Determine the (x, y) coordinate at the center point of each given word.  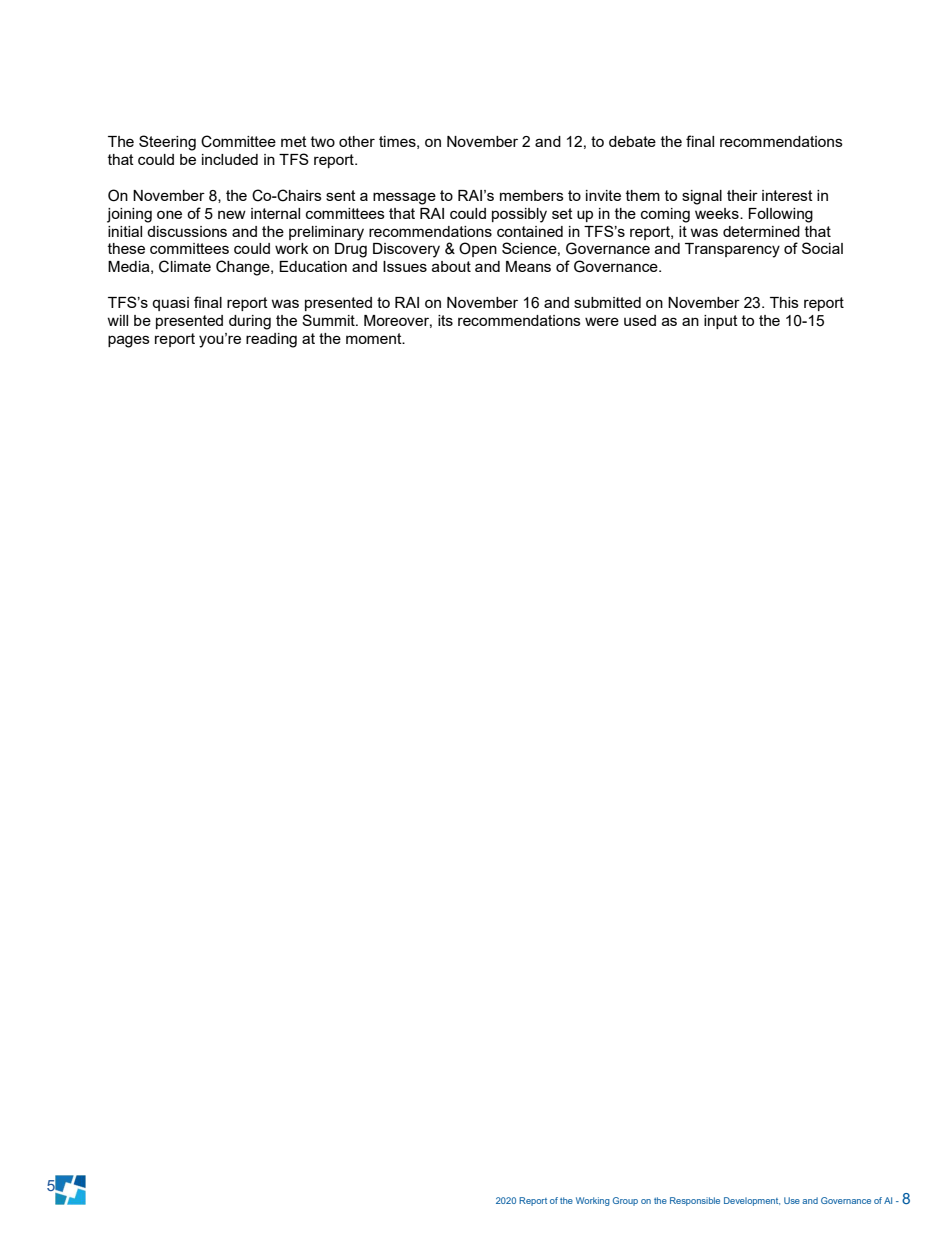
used (640, 320)
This (784, 302)
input (721, 322)
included (230, 159)
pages (129, 341)
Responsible (695, 1201)
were (602, 321)
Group (625, 1201)
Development (752, 1201)
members (532, 195)
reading (271, 340)
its (445, 320)
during (250, 322)
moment (375, 338)
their (742, 195)
